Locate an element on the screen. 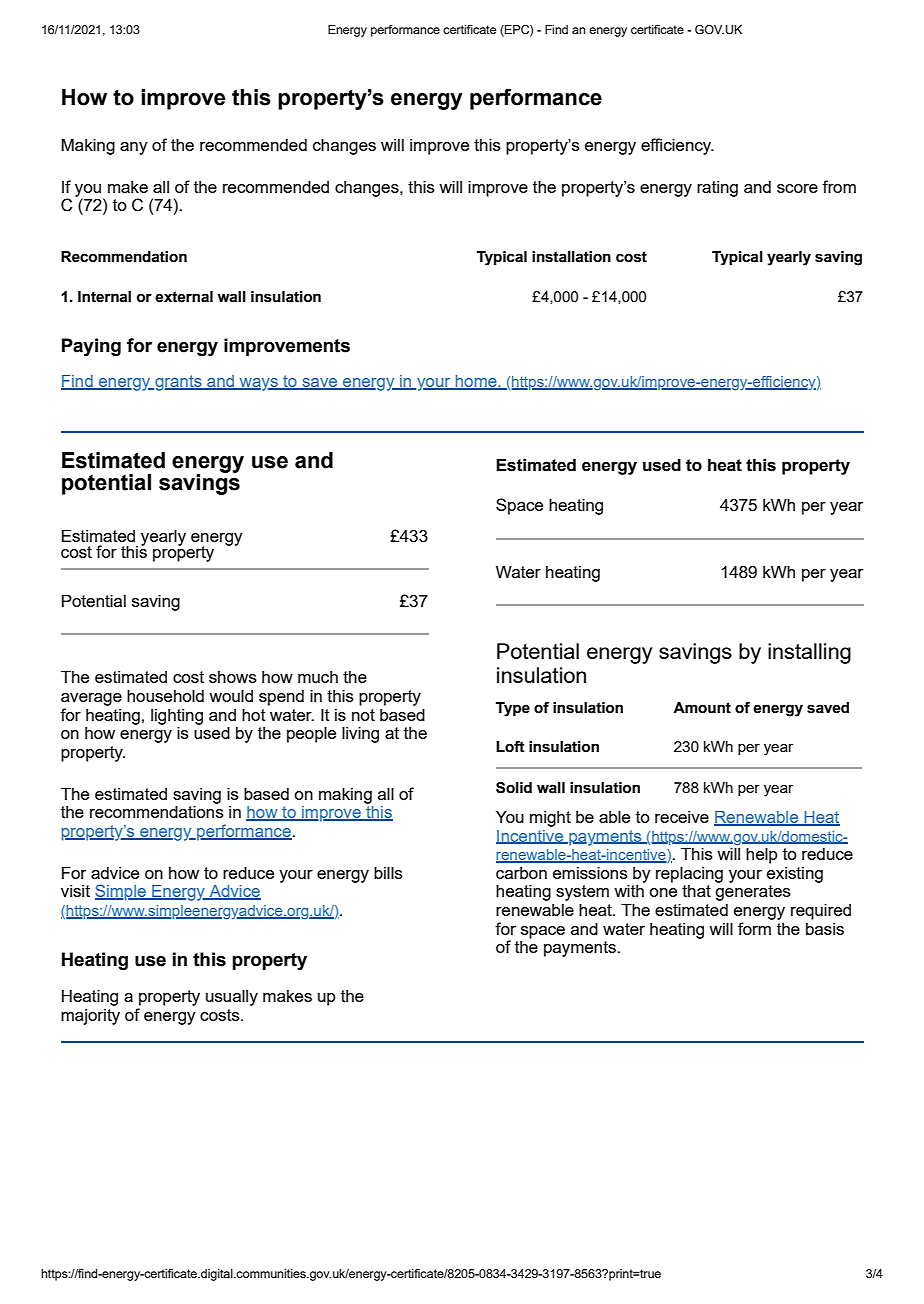 Image resolution: width=924 pixels, height=1304 pixels. shows is located at coordinates (233, 677).
